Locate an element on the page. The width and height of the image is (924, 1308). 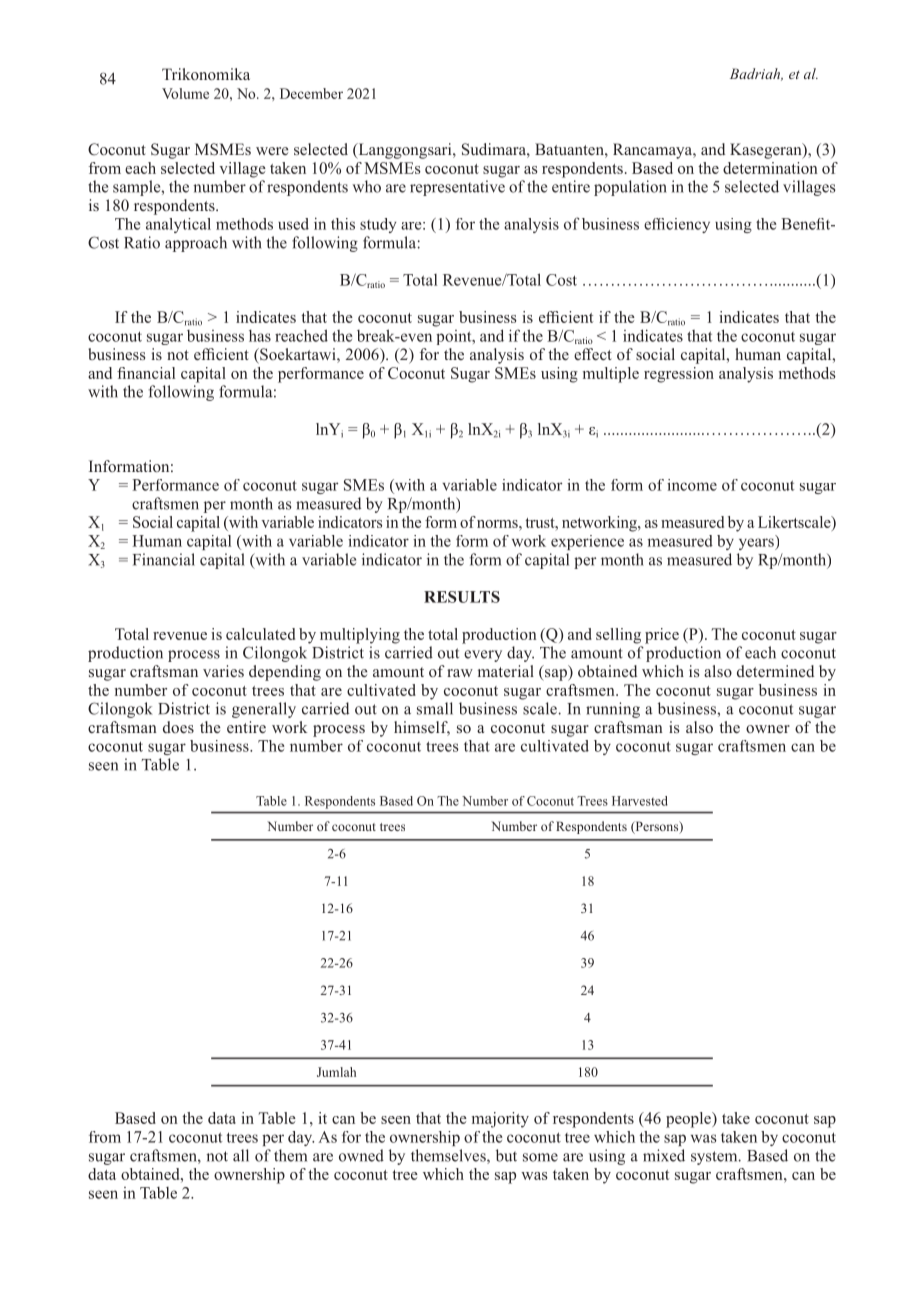
income is located at coordinates (692, 485).
